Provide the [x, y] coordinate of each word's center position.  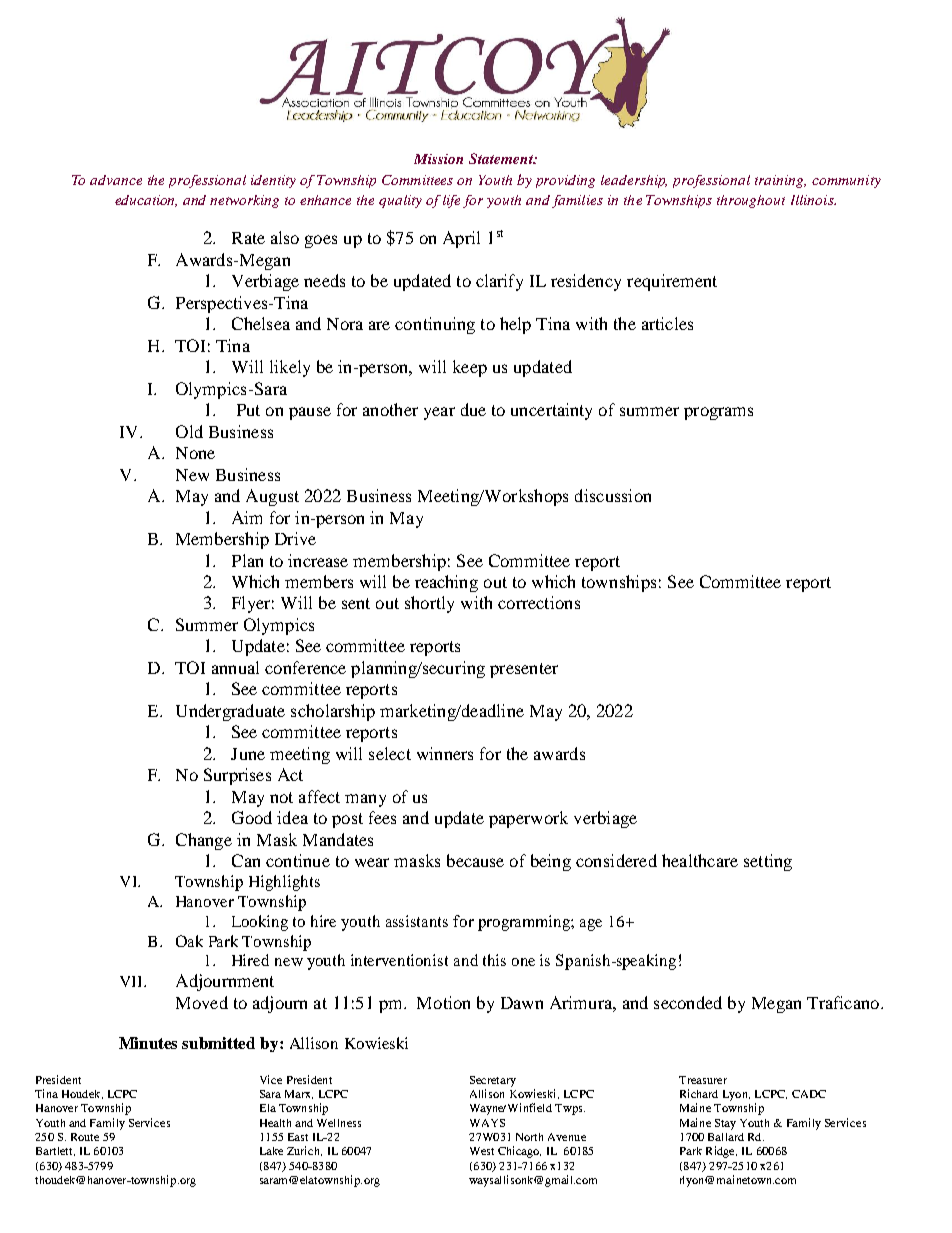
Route [85, 1137]
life [451, 201]
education [146, 201]
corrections [539, 602]
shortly [429, 604]
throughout [751, 201]
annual [235, 667]
